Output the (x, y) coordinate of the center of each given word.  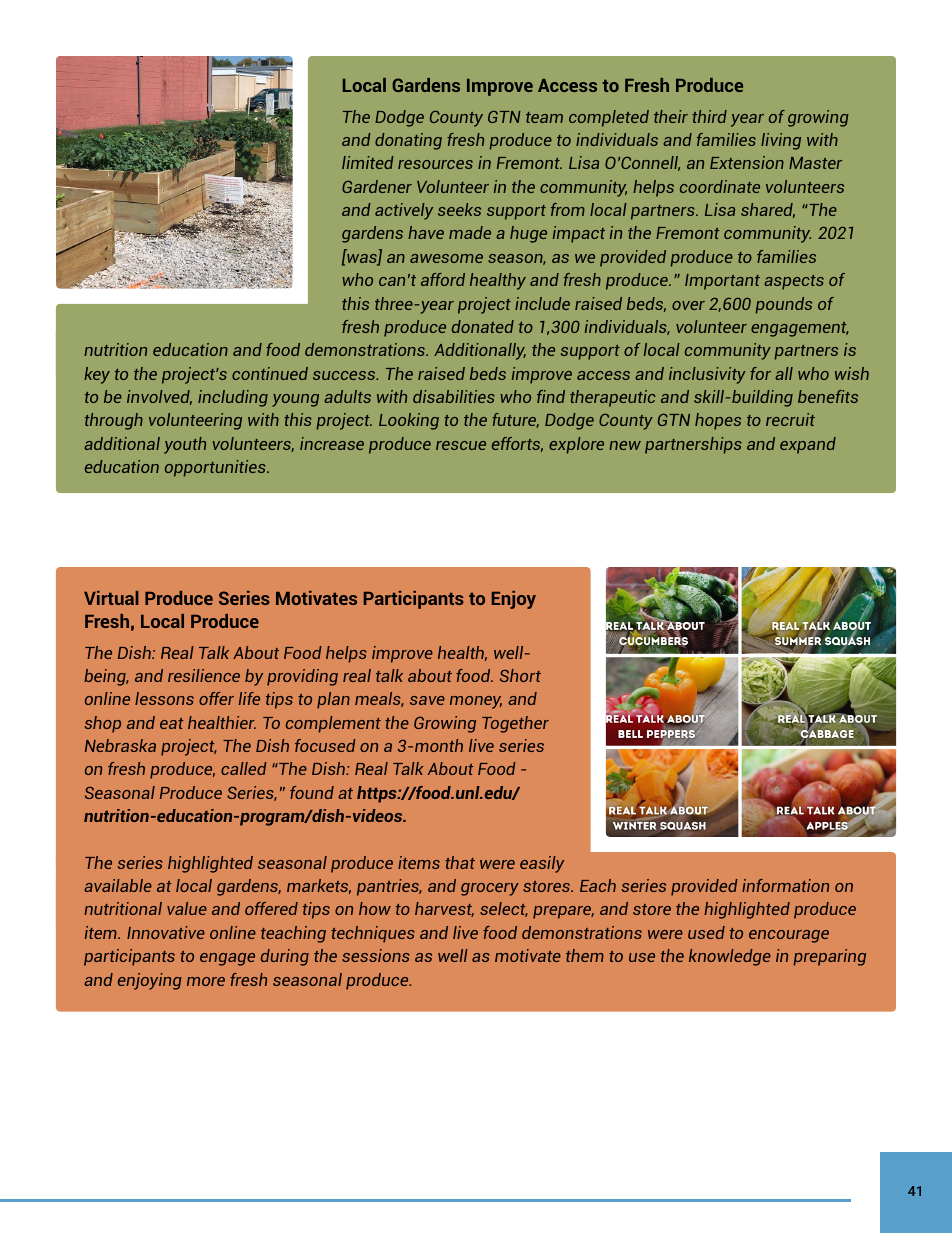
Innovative (166, 932)
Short (520, 675)
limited (368, 162)
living (781, 141)
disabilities (453, 396)
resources (435, 164)
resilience (204, 675)
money (476, 702)
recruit (790, 419)
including (233, 398)
